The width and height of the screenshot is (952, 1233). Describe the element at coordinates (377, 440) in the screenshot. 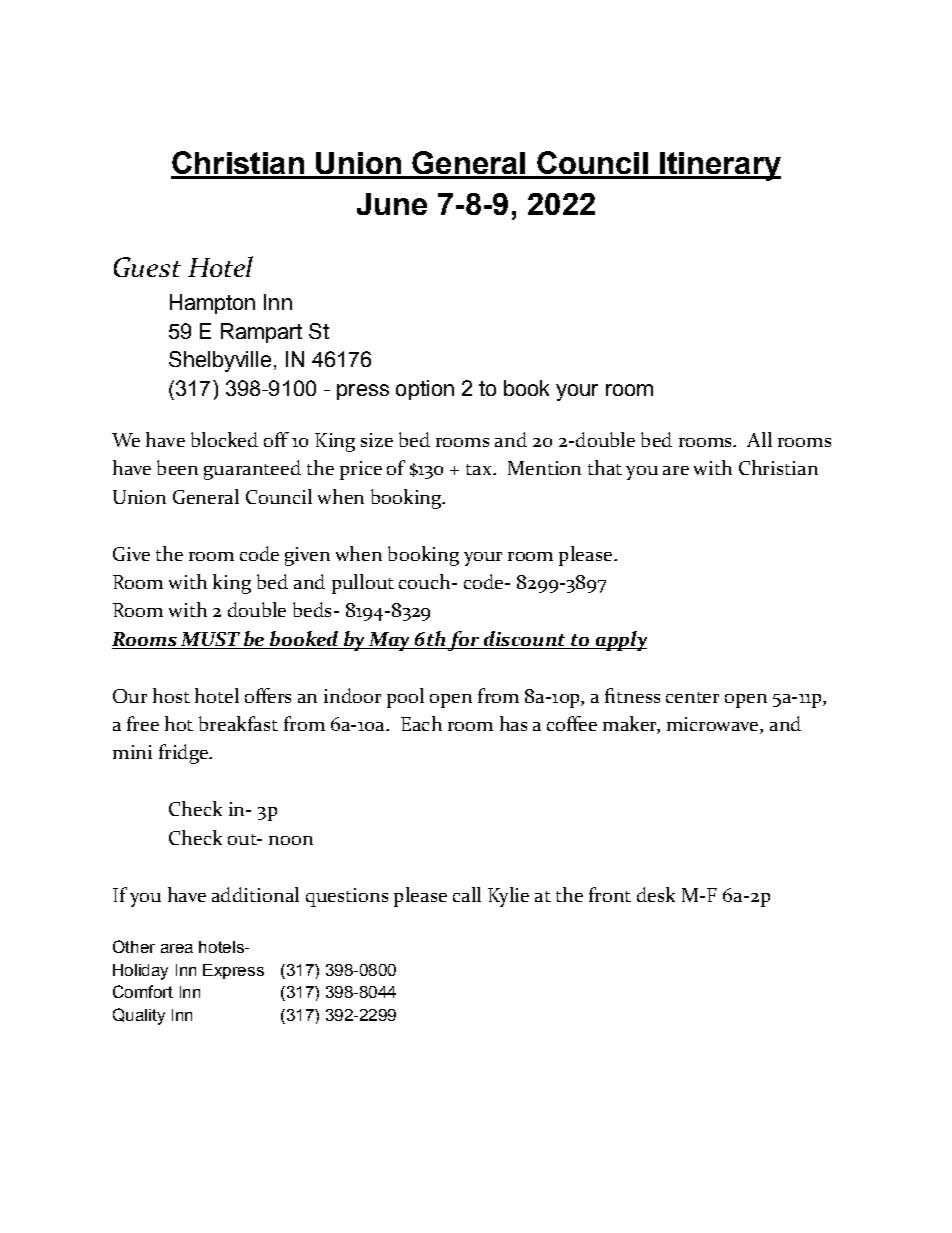

I see `size` at that location.
